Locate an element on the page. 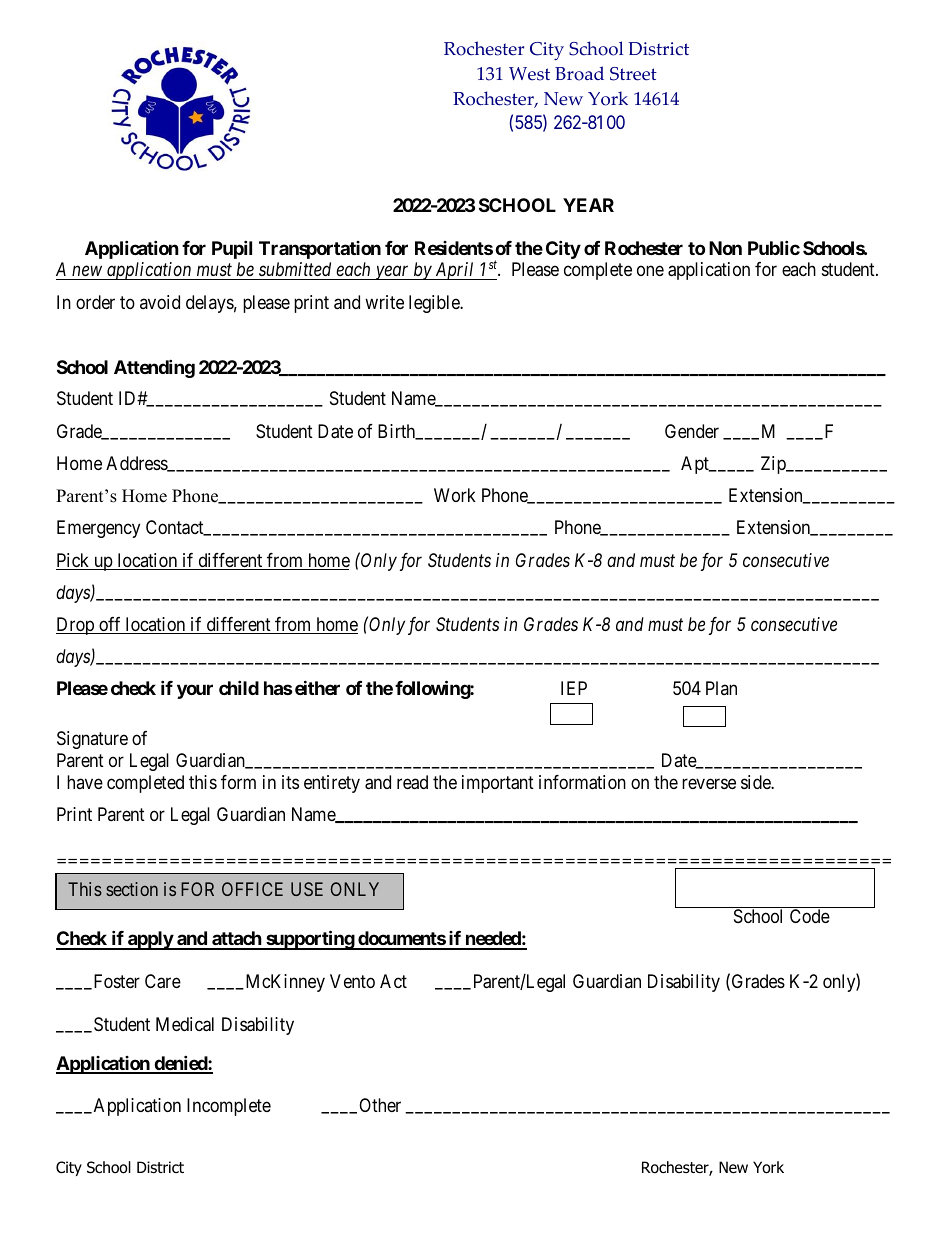 Image resolution: width=952 pixels, height=1233 pixels. read is located at coordinates (412, 782).
